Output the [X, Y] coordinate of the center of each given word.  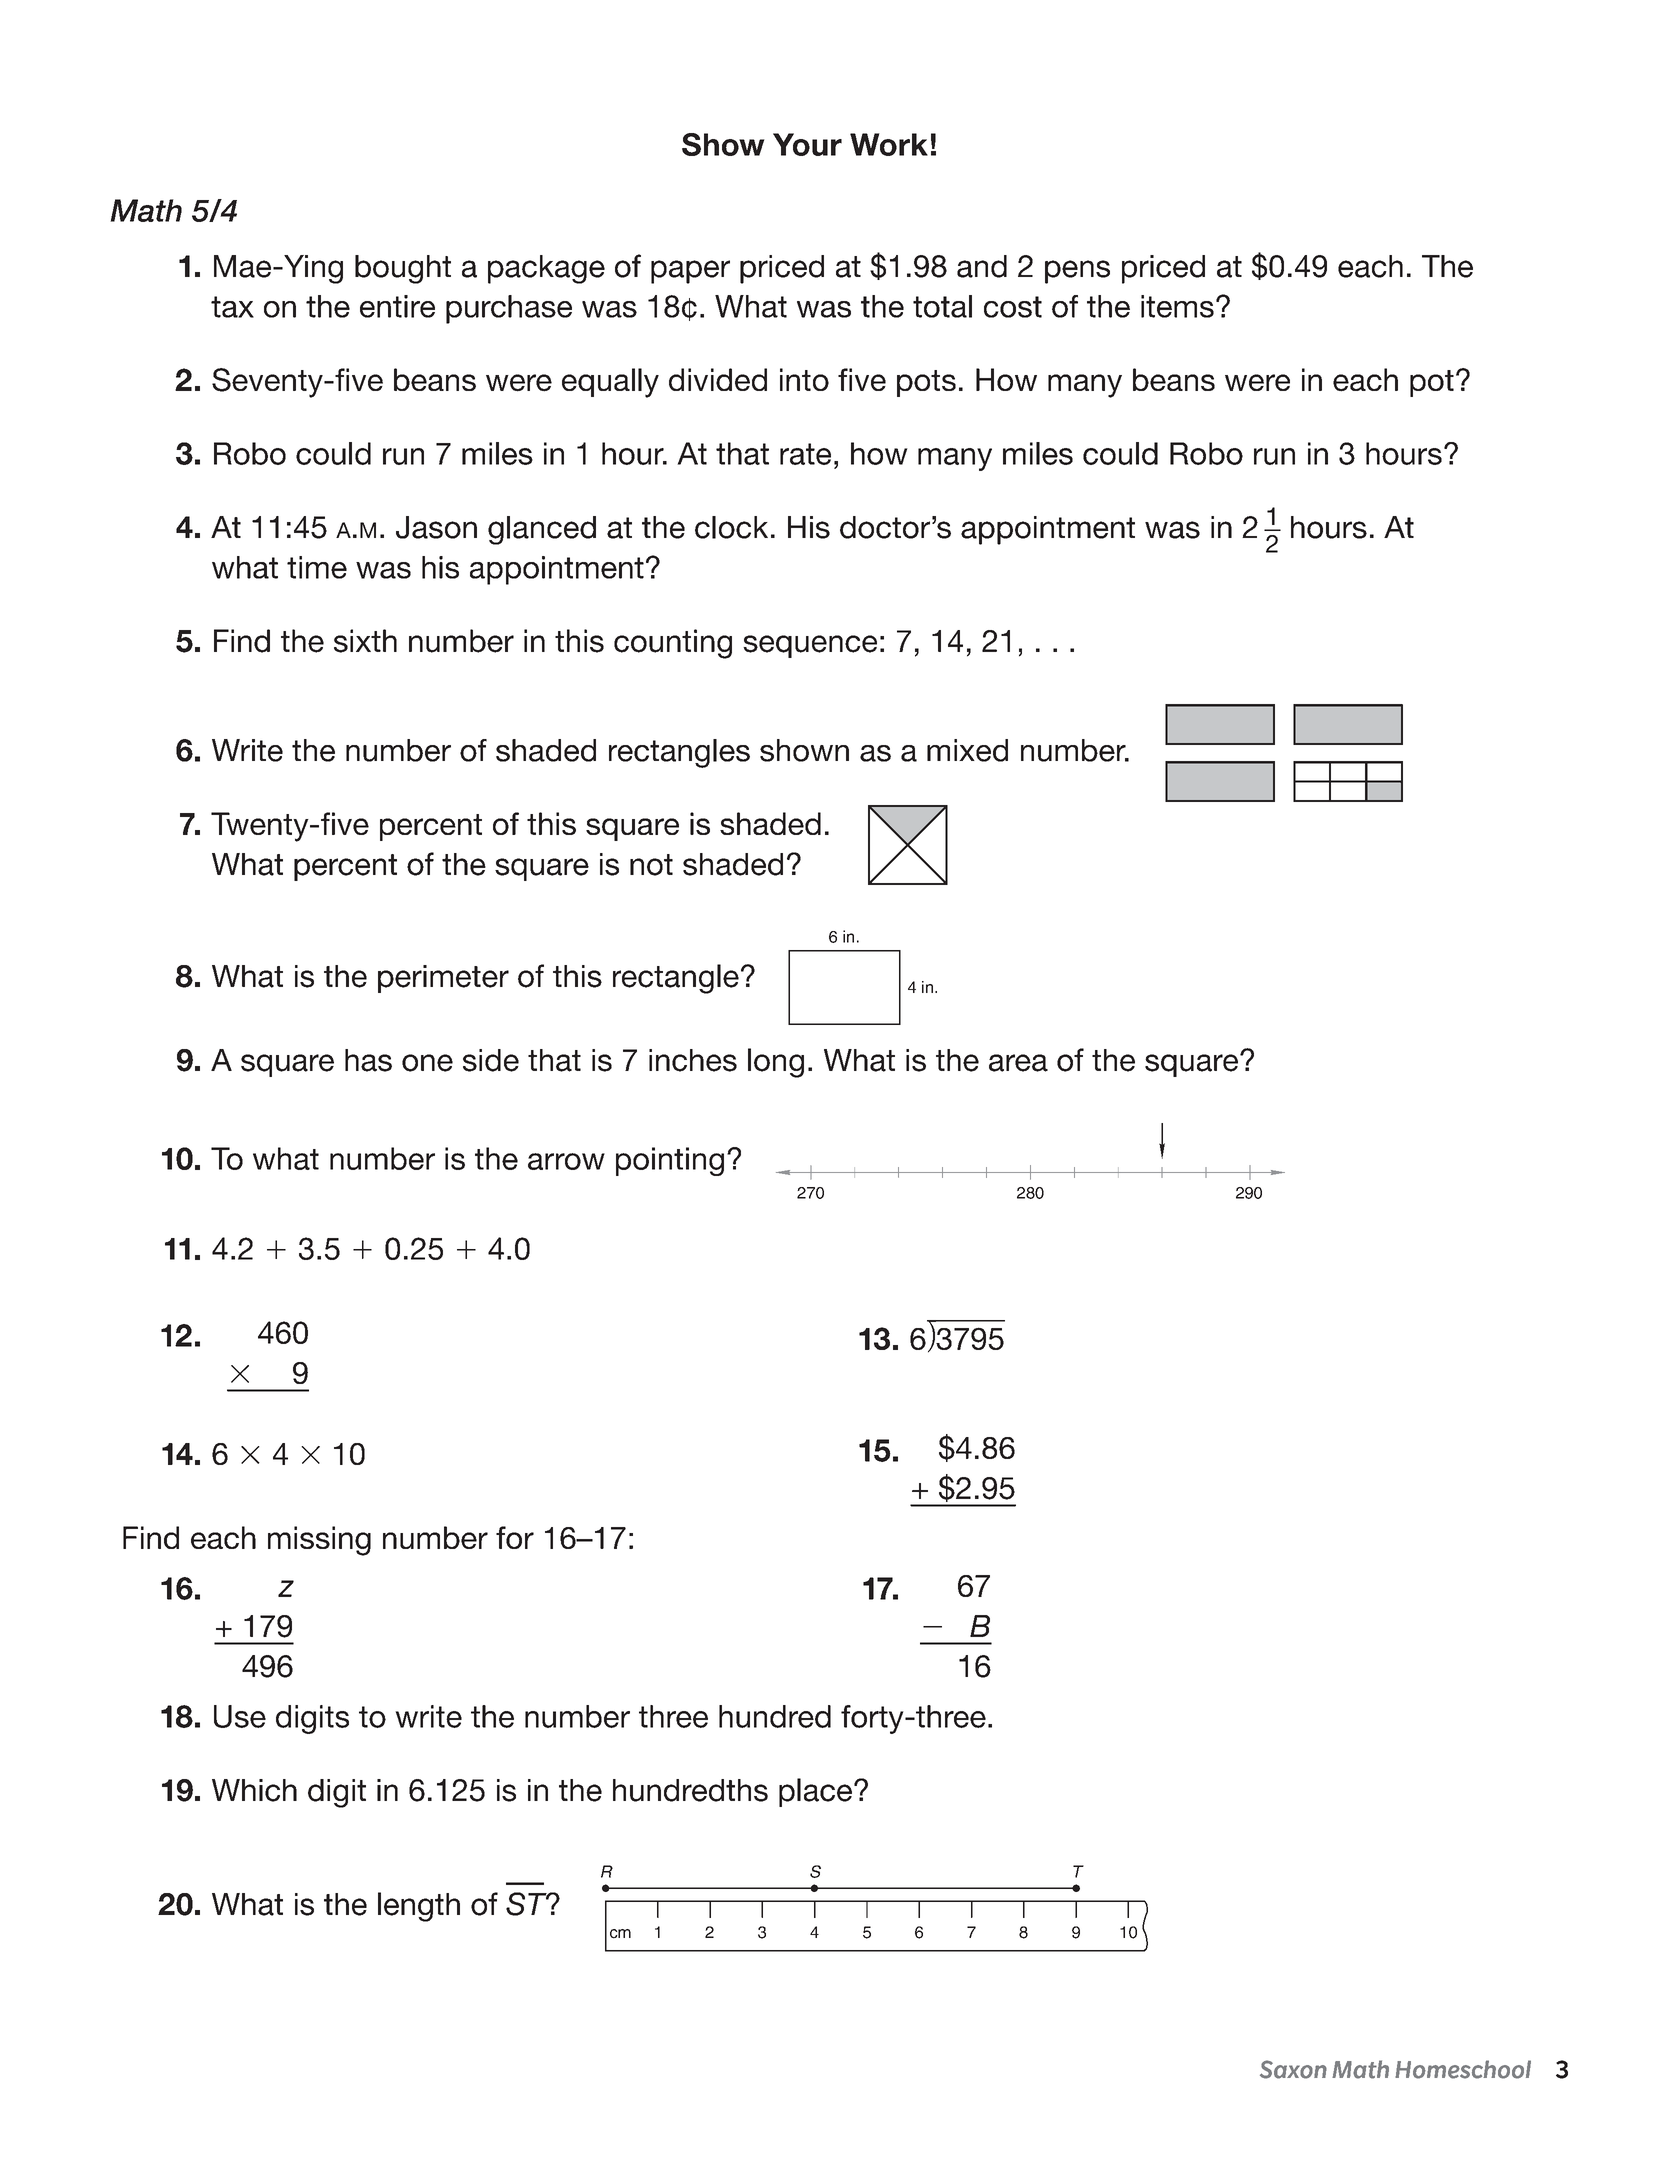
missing [319, 1541]
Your [807, 144]
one [427, 1063]
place [817, 1792]
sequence [810, 646]
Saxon [1293, 2069]
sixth [365, 641]
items [1177, 306]
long [776, 1063]
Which [254, 1790]
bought [403, 269]
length [419, 1907]
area [1018, 1063]
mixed [967, 750]
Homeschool [1463, 2069]
